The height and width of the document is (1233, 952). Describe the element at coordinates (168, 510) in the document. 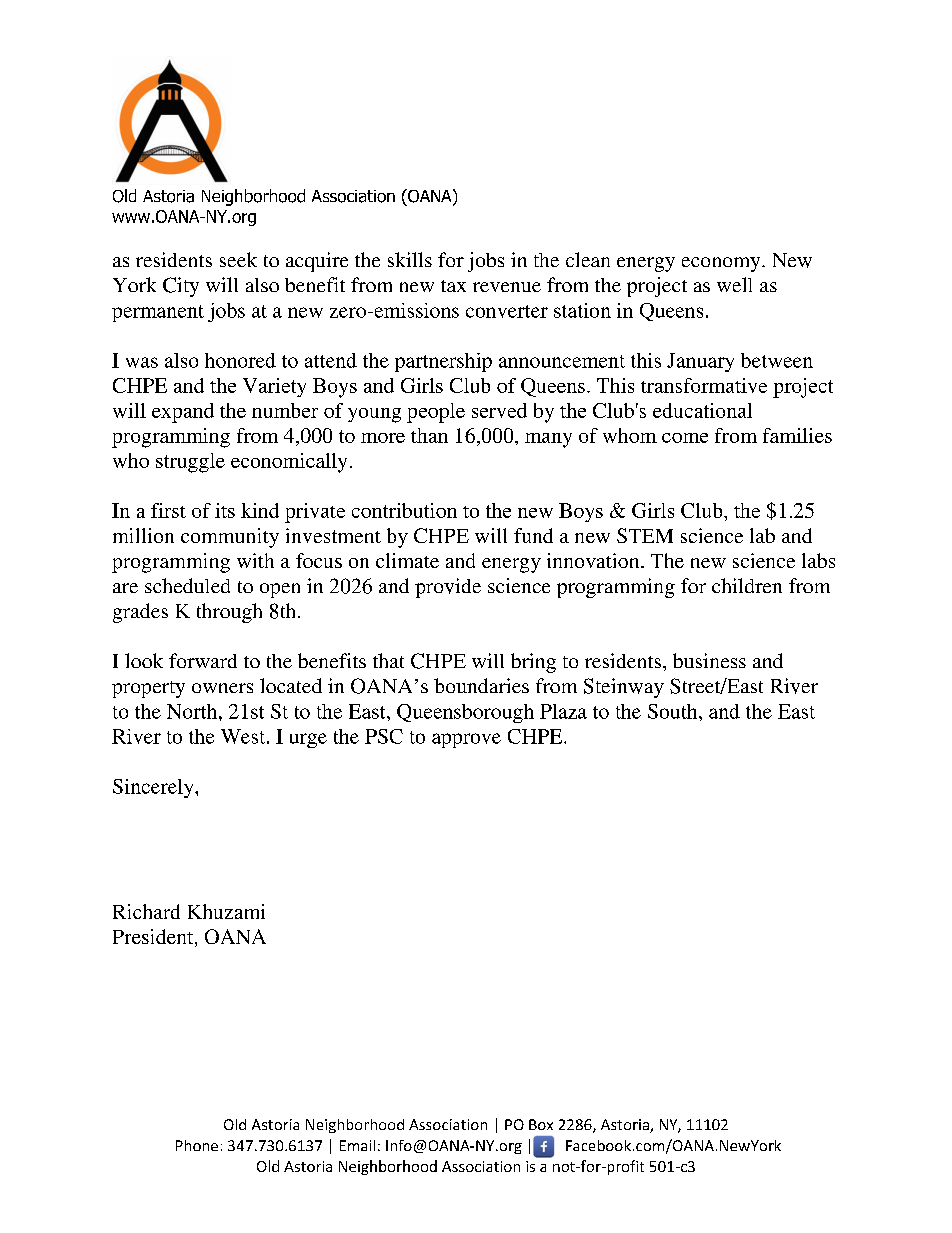

I see `first` at that location.
